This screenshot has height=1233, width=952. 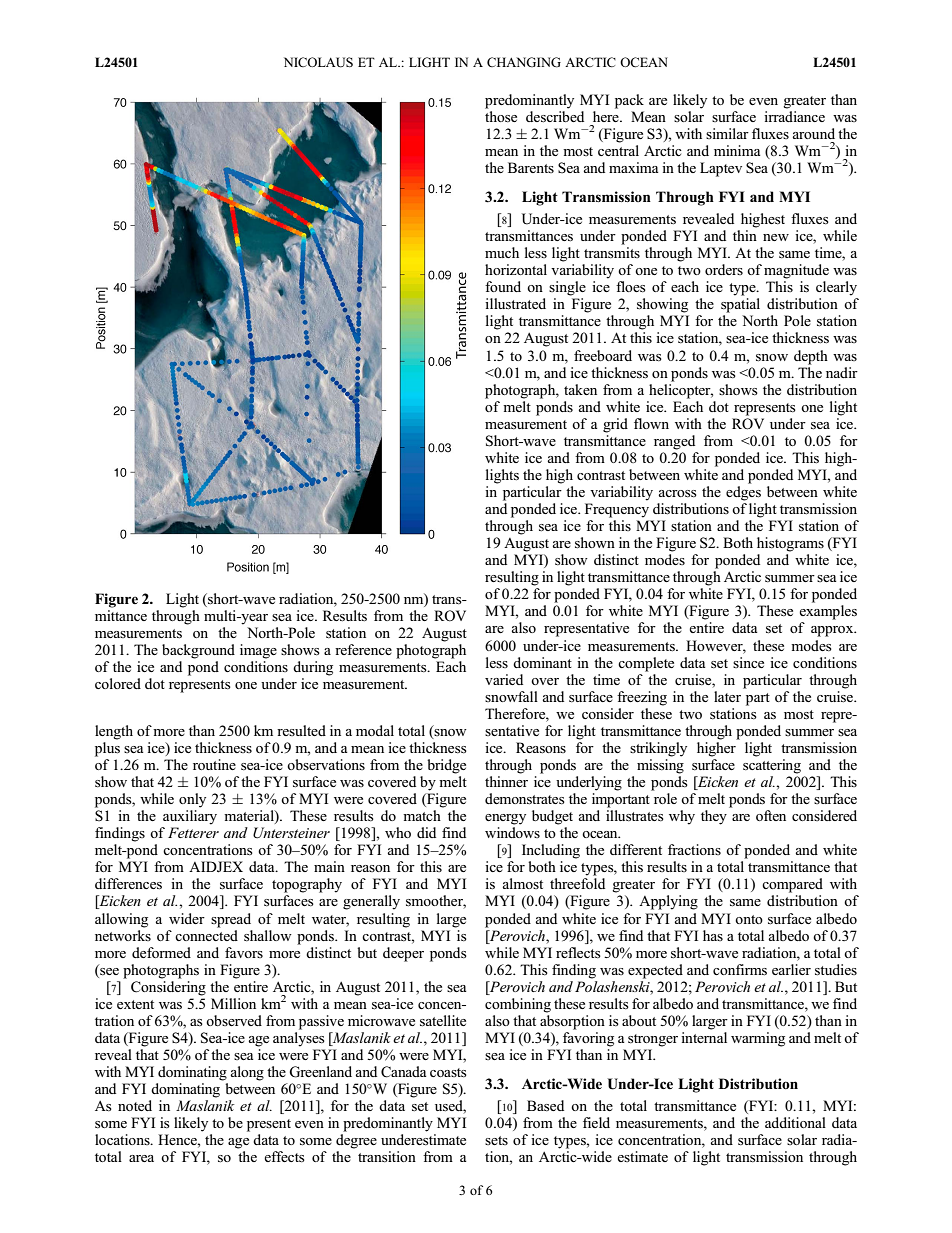 What do you see at coordinates (501, 115) in the screenshot?
I see `those` at bounding box center [501, 115].
